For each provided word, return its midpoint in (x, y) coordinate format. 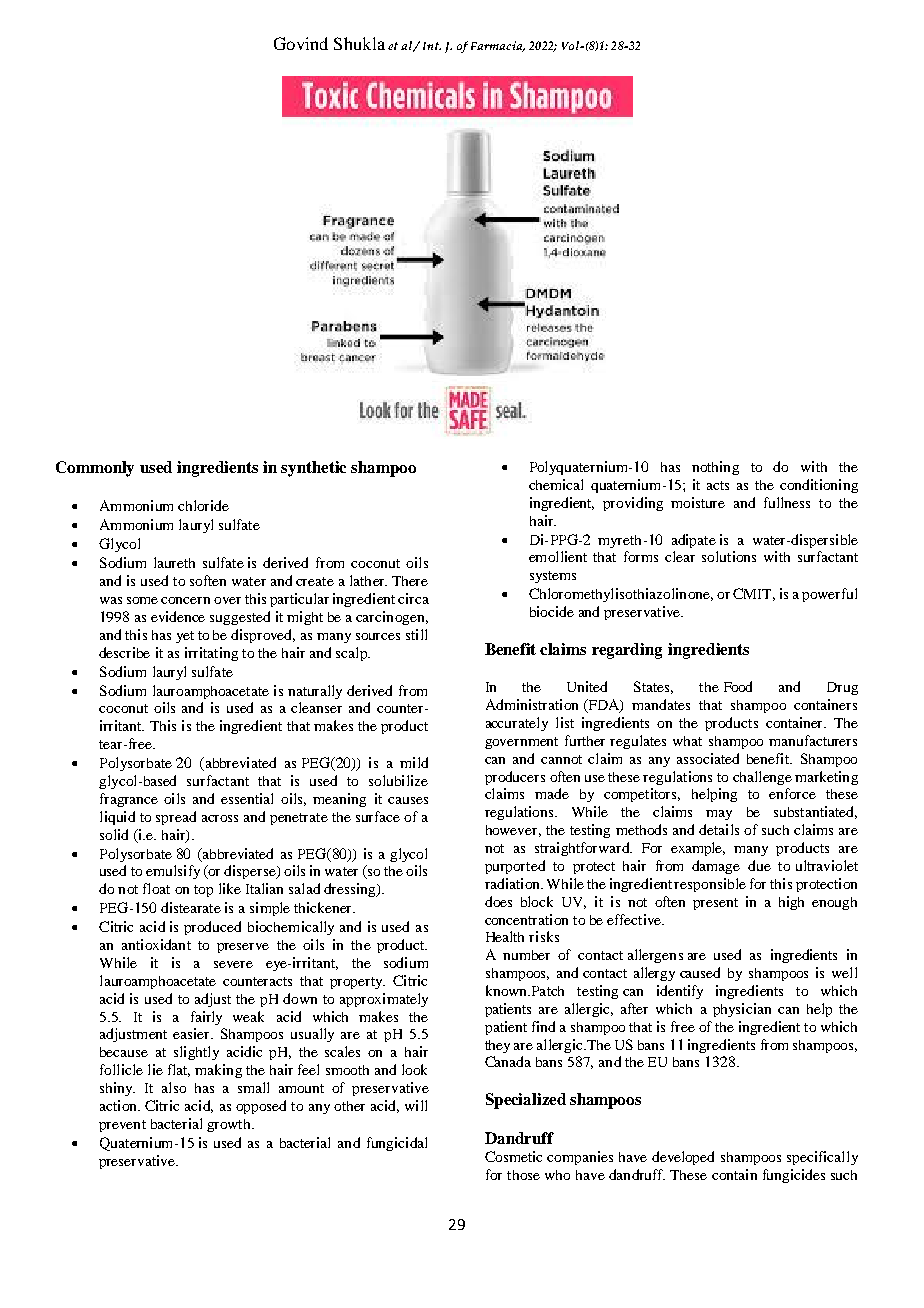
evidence (178, 616)
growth (230, 1125)
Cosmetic (513, 1156)
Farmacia (498, 46)
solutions (729, 556)
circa (413, 598)
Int (432, 46)
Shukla (359, 43)
